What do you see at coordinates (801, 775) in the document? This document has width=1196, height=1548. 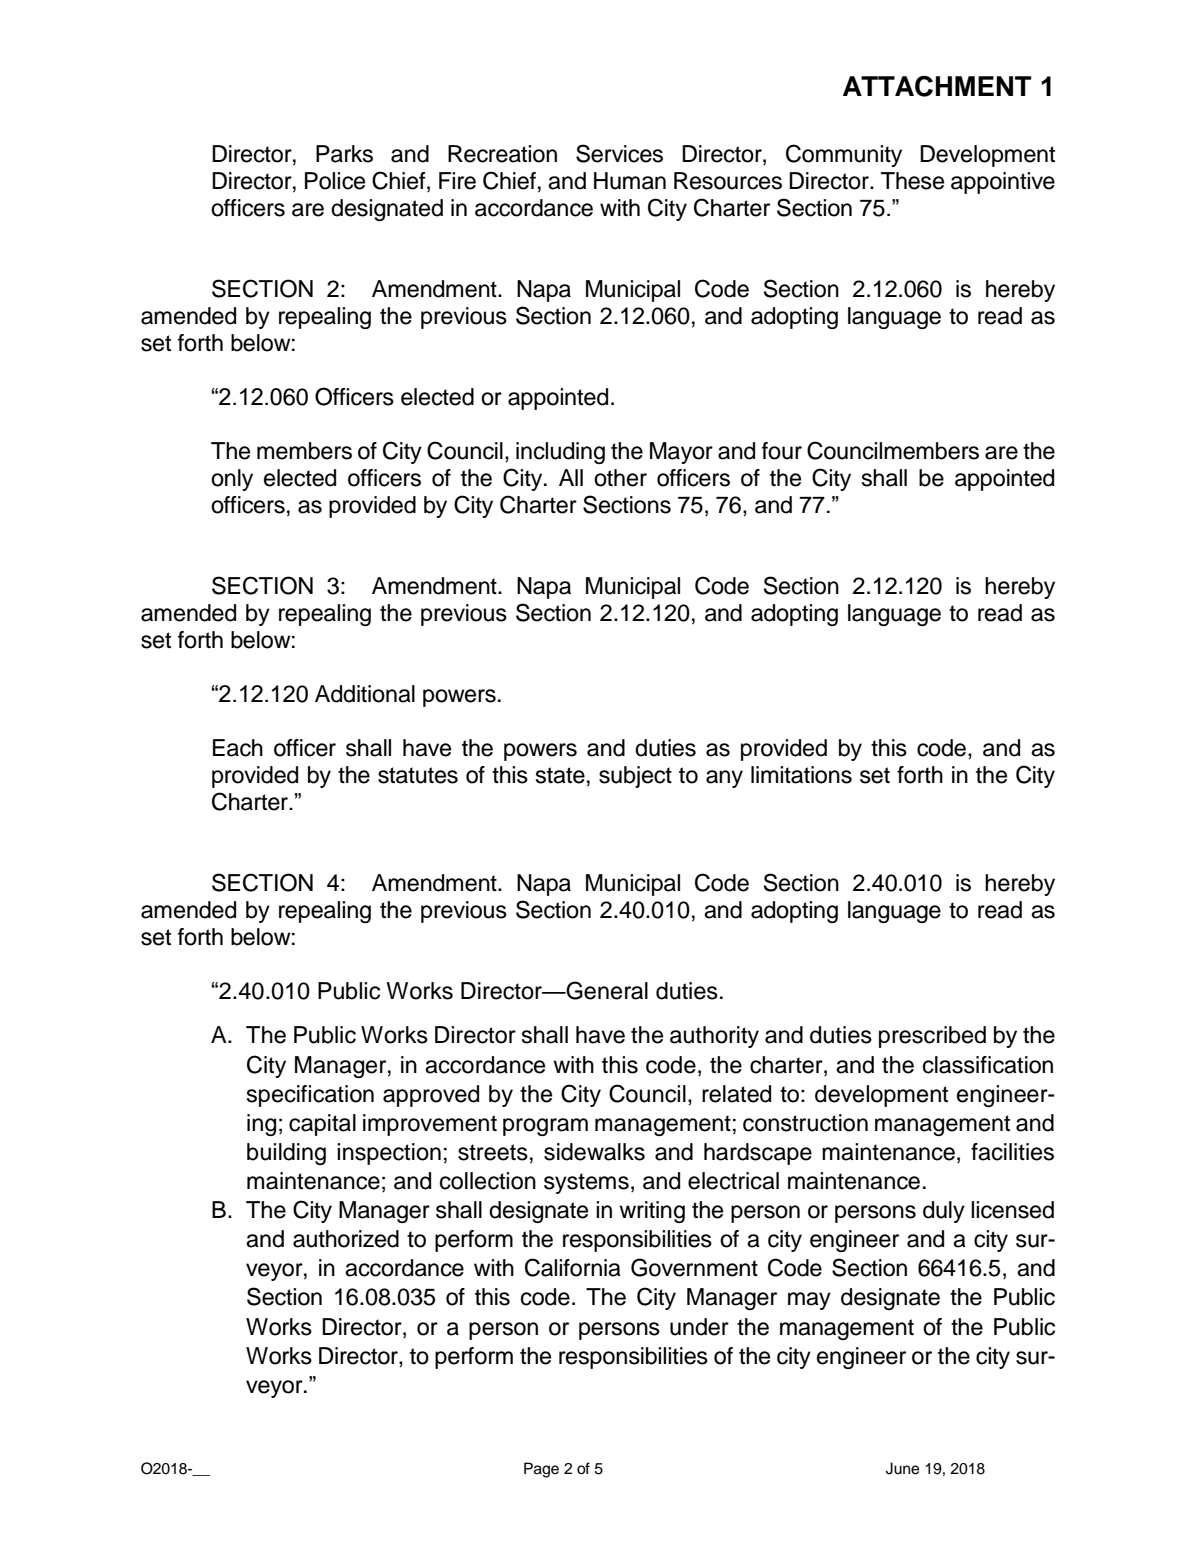 I see `limitations` at bounding box center [801, 775].
